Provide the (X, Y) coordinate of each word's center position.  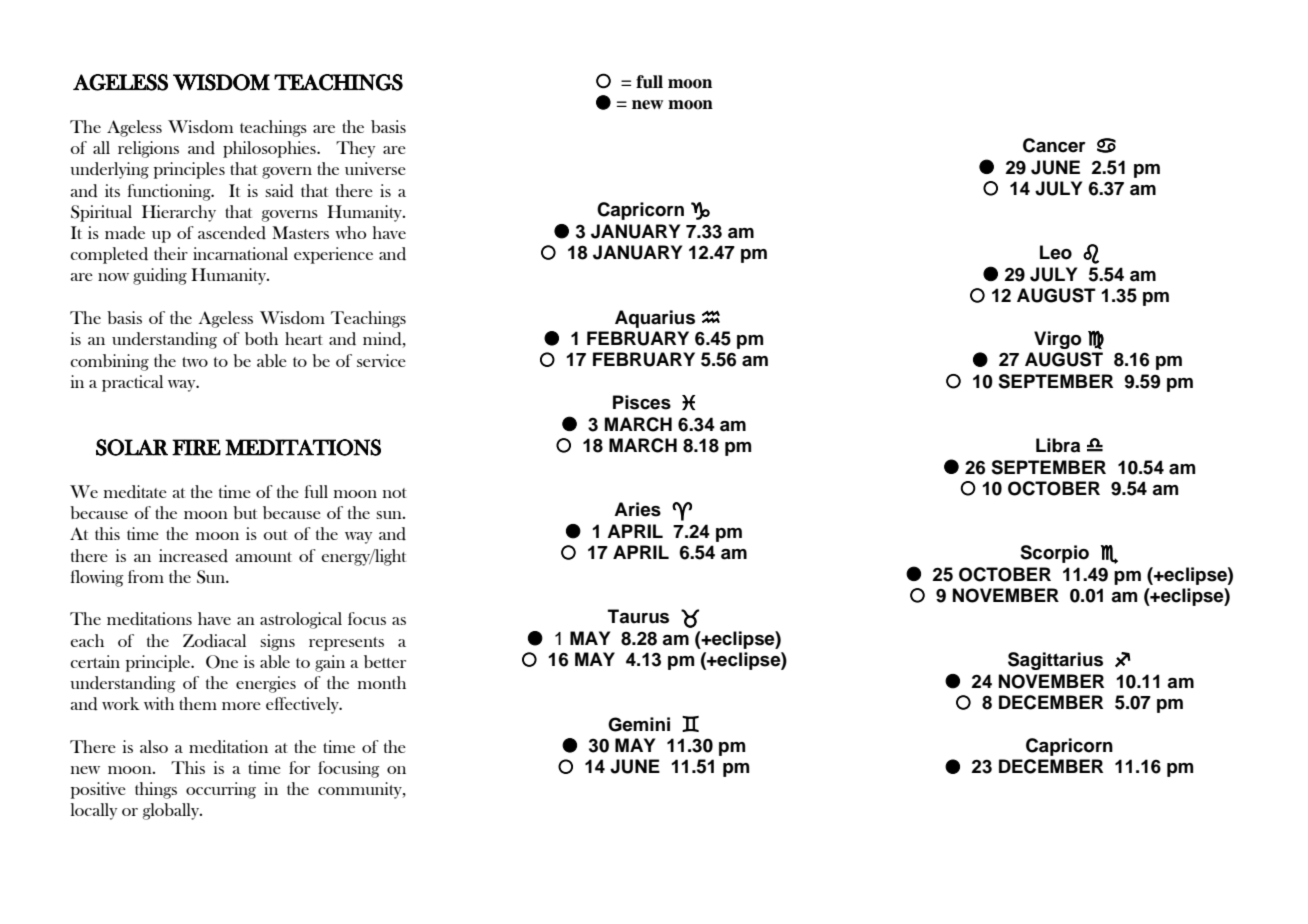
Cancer (1054, 145)
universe (375, 168)
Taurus (638, 616)
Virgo (1057, 340)
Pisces (642, 402)
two (195, 362)
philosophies (270, 149)
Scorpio (1054, 554)
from (146, 576)
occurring (221, 790)
